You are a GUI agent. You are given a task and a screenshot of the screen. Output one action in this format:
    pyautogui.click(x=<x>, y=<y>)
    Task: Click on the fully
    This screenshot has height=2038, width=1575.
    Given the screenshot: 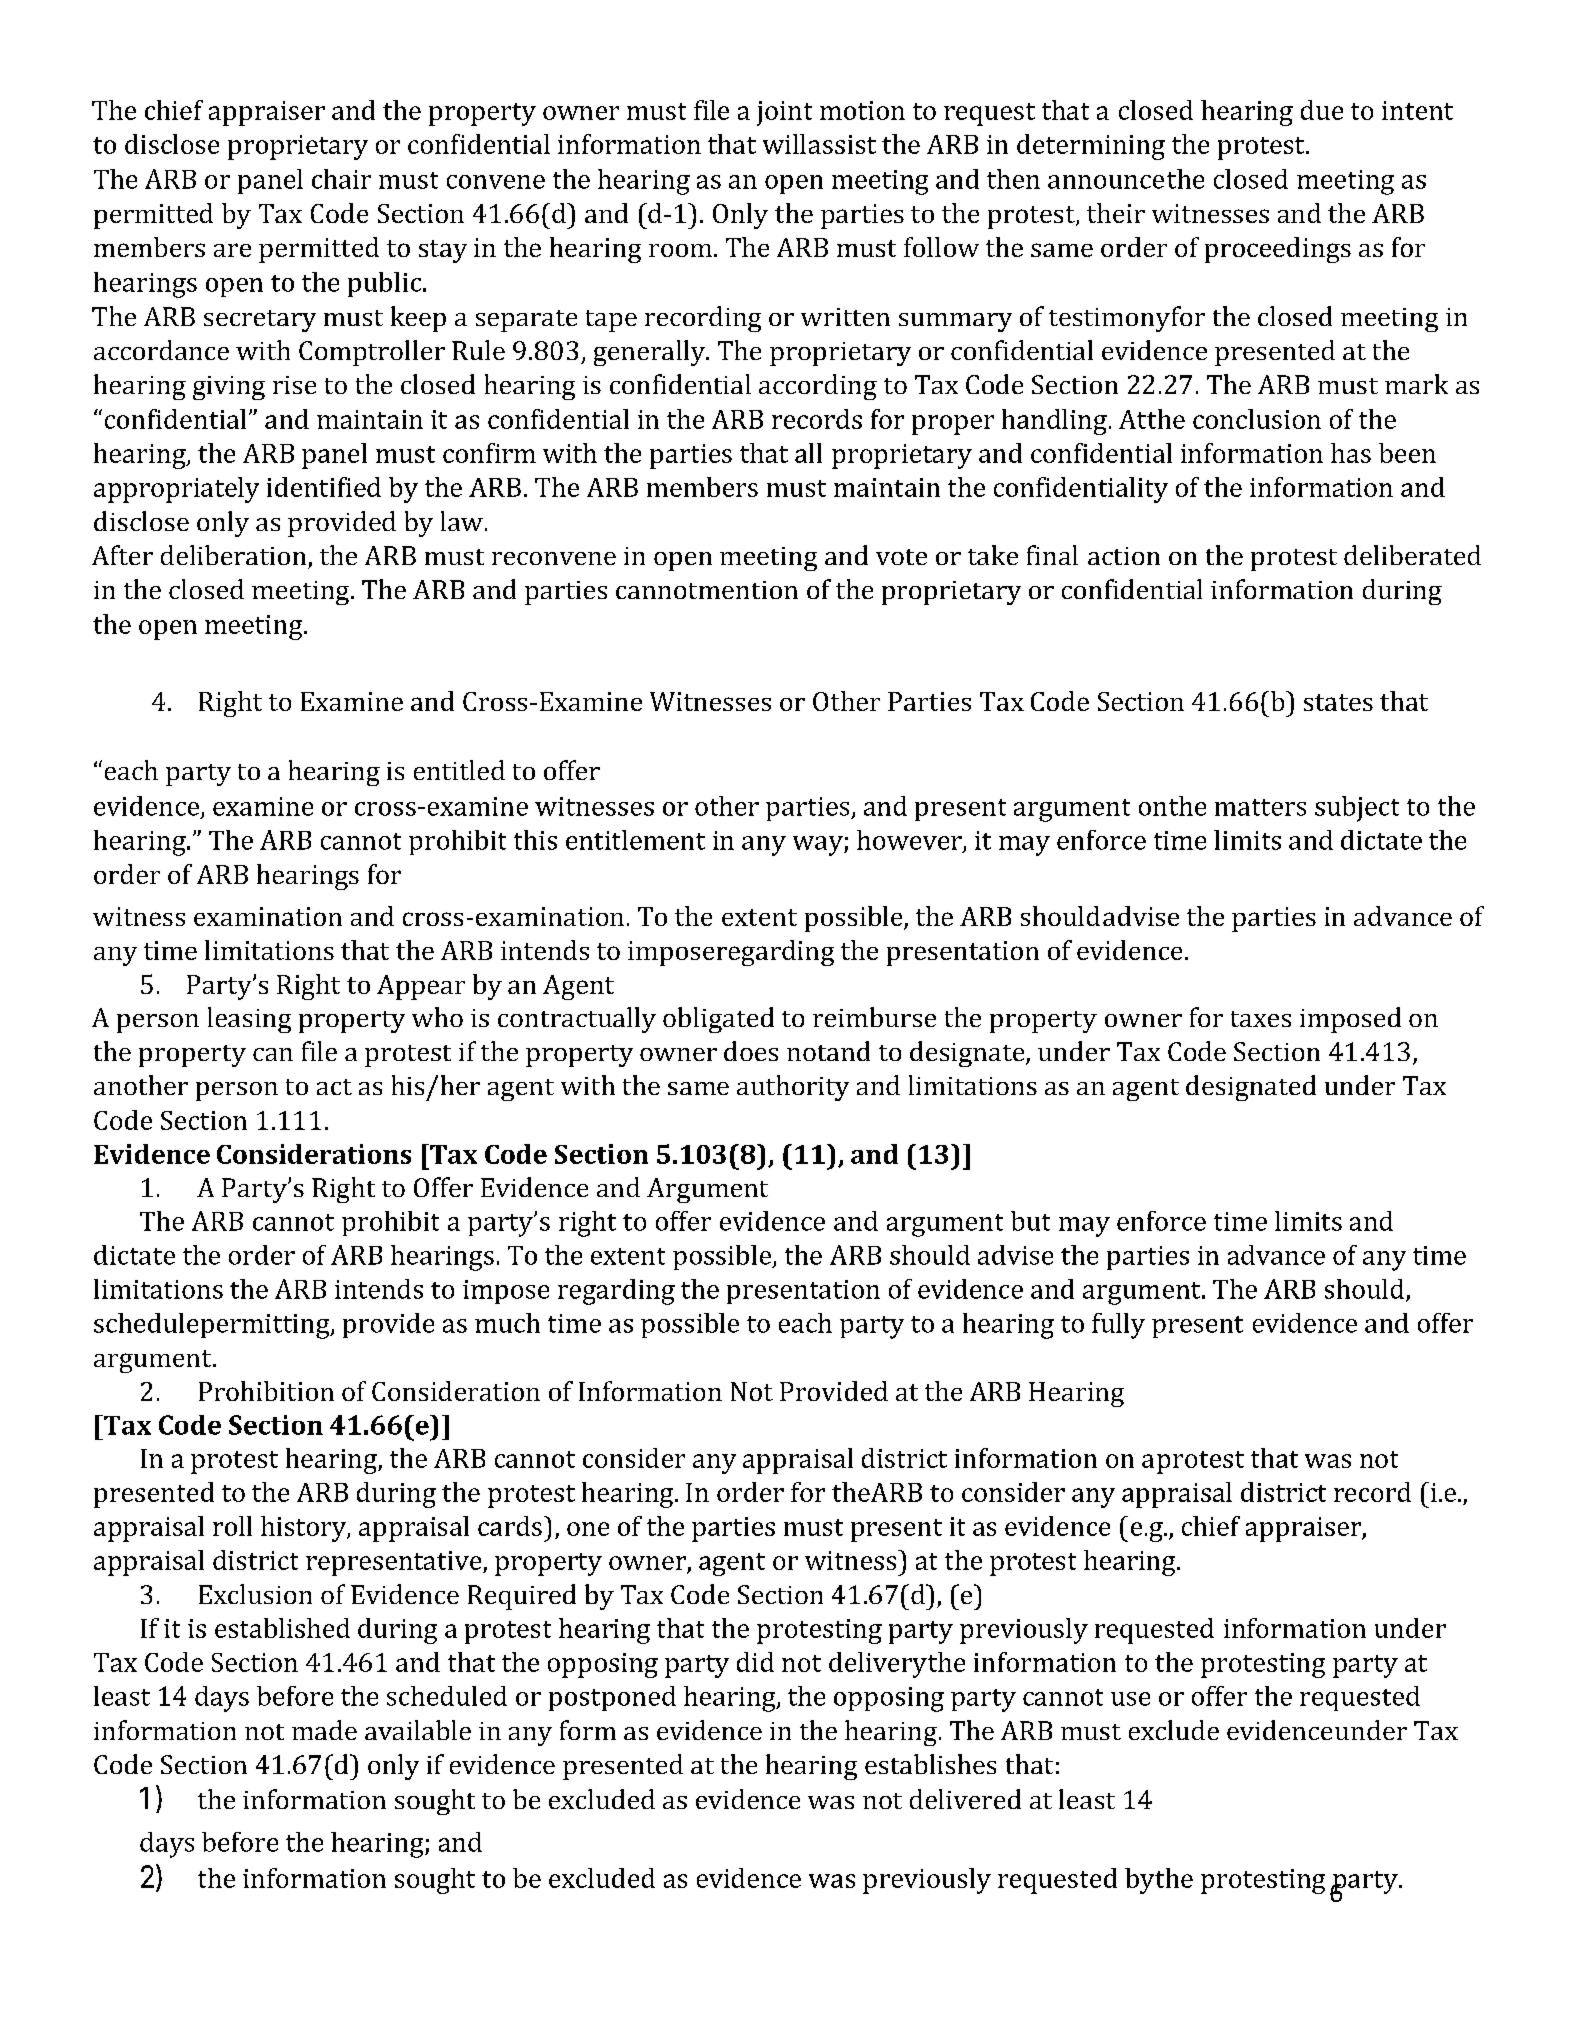 What is the action you would take?
    pyautogui.click(x=1118, y=1326)
